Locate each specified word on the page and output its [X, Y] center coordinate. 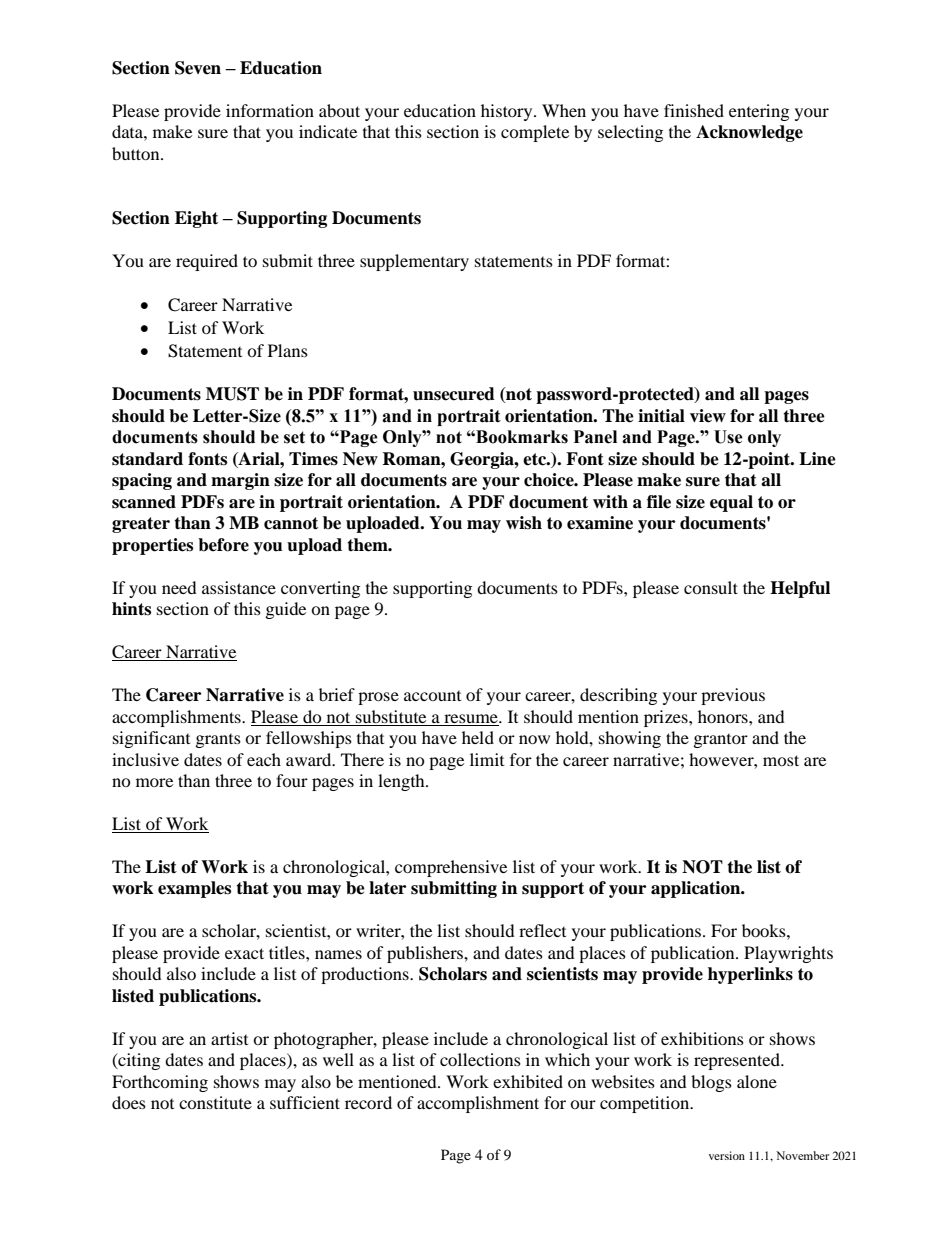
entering [759, 112]
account [432, 696]
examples [194, 889]
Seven [198, 68]
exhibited [528, 1081]
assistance [239, 587]
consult [711, 587]
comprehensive [451, 868]
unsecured [454, 394]
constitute [215, 1102]
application [697, 889]
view [708, 416]
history [508, 112]
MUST [232, 394]
